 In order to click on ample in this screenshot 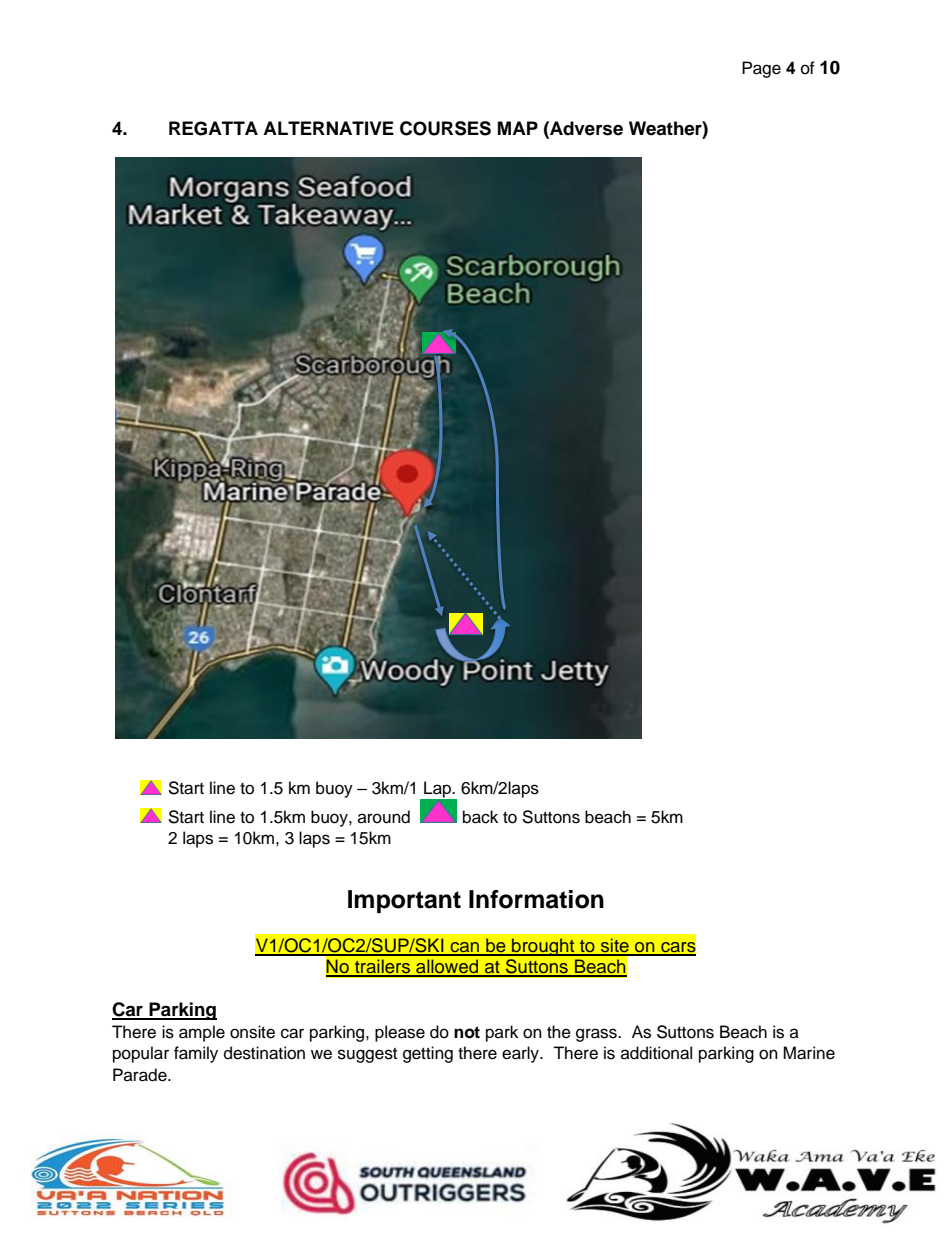, I will do `click(202, 1033)`.
